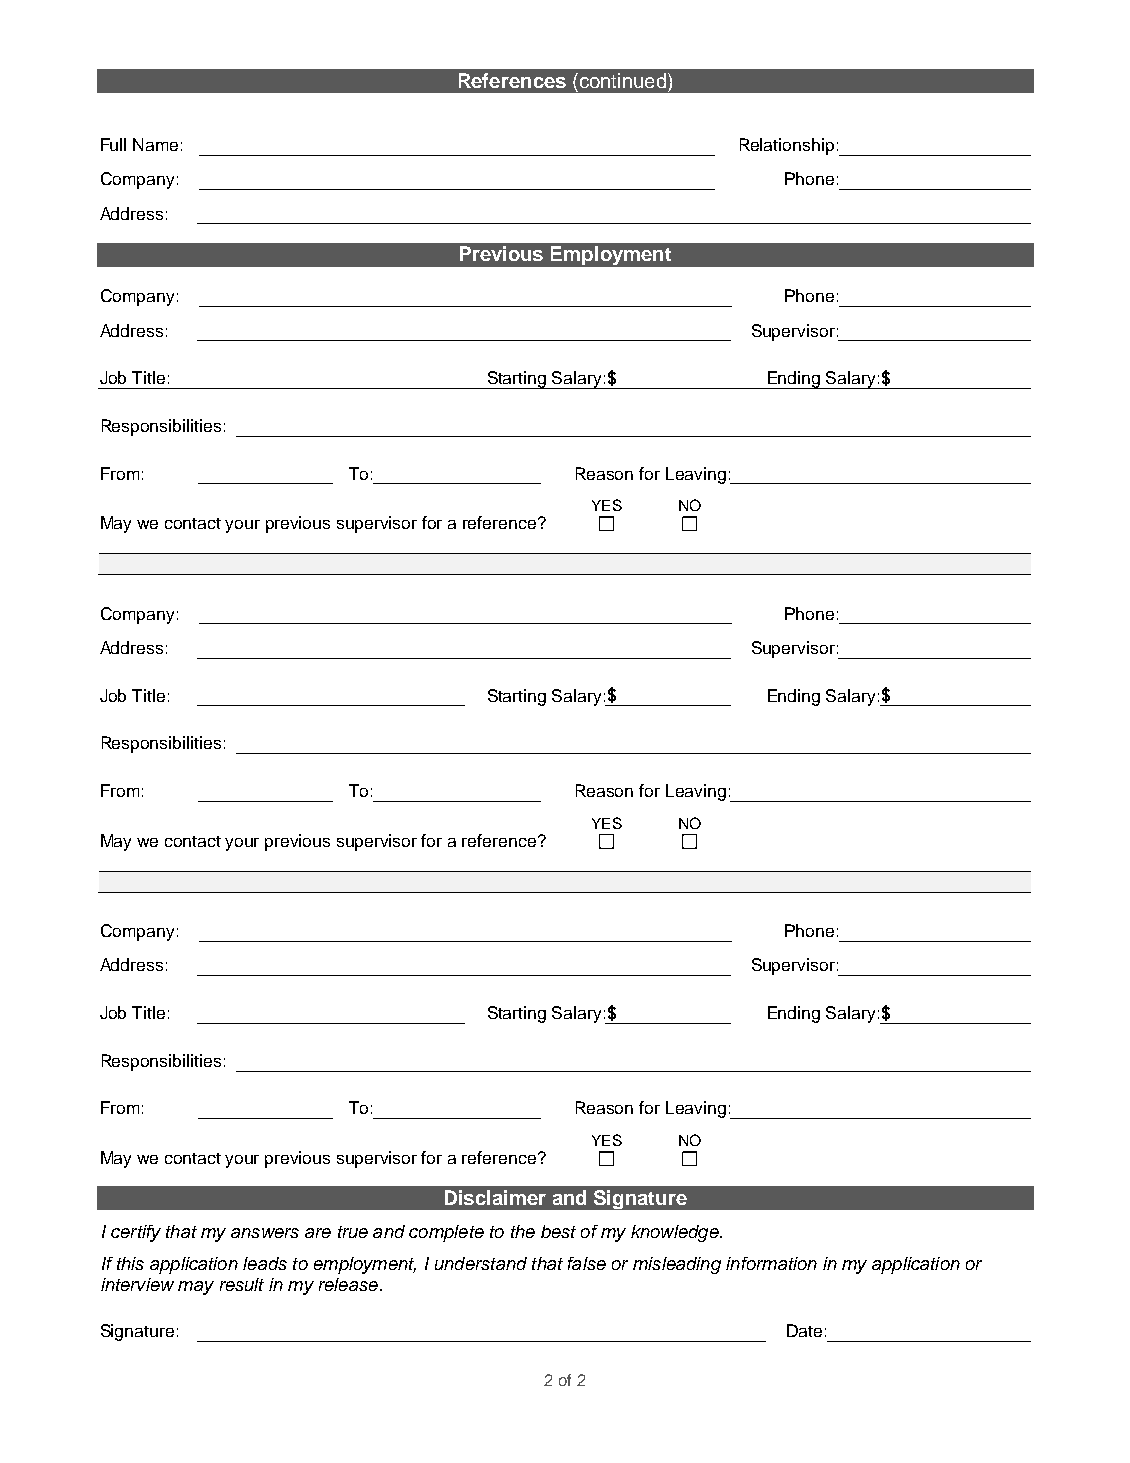  What do you see at coordinates (481, 1263) in the screenshot?
I see `understand` at bounding box center [481, 1263].
